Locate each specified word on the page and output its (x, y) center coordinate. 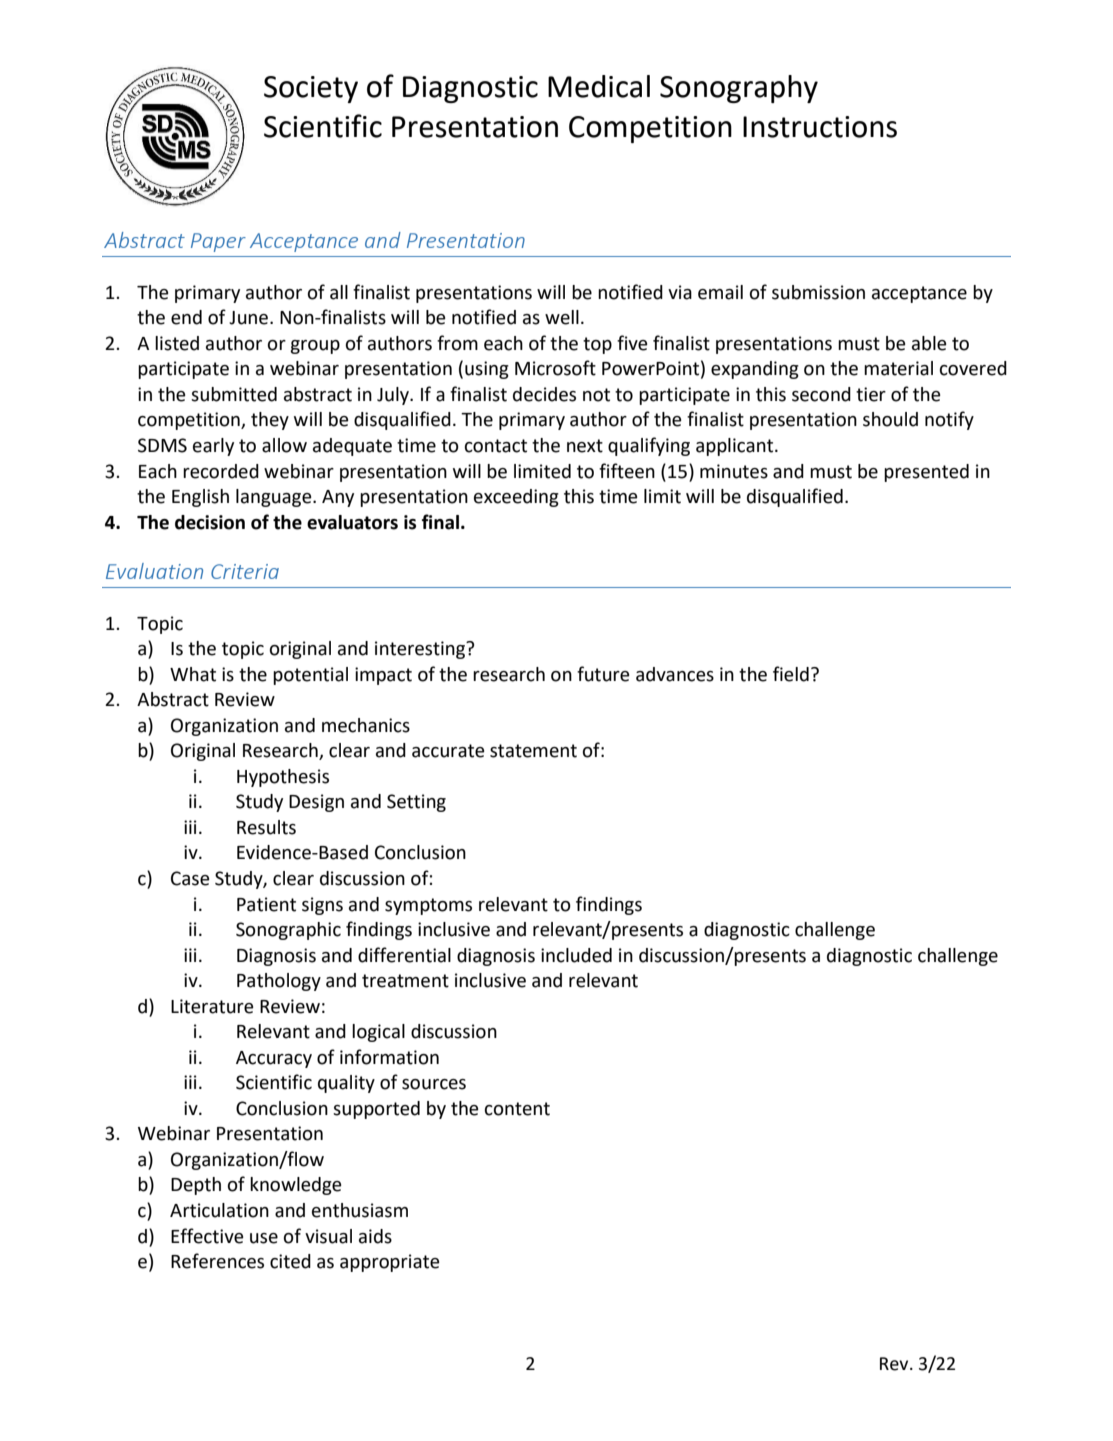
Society (311, 89)
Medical (599, 86)
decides (544, 394)
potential (310, 676)
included (576, 955)
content (517, 1109)
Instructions (820, 127)
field (791, 674)
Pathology (279, 982)
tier (871, 394)
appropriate (390, 1263)
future (603, 674)
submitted (234, 394)
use (264, 1238)
